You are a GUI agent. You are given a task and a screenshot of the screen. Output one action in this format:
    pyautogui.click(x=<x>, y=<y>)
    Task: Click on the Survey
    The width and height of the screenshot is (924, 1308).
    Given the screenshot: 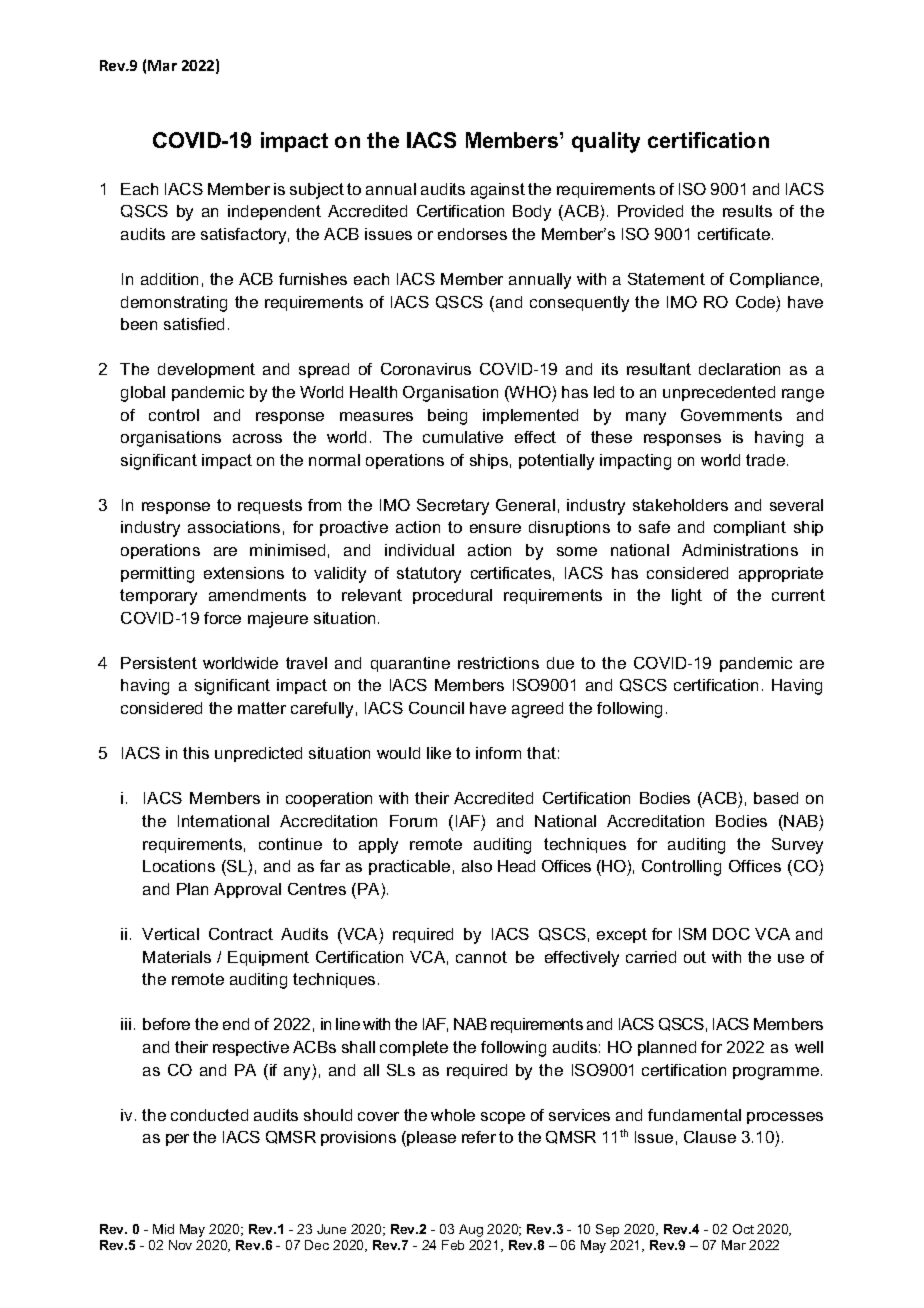 What is the action you would take?
    pyautogui.click(x=797, y=846)
